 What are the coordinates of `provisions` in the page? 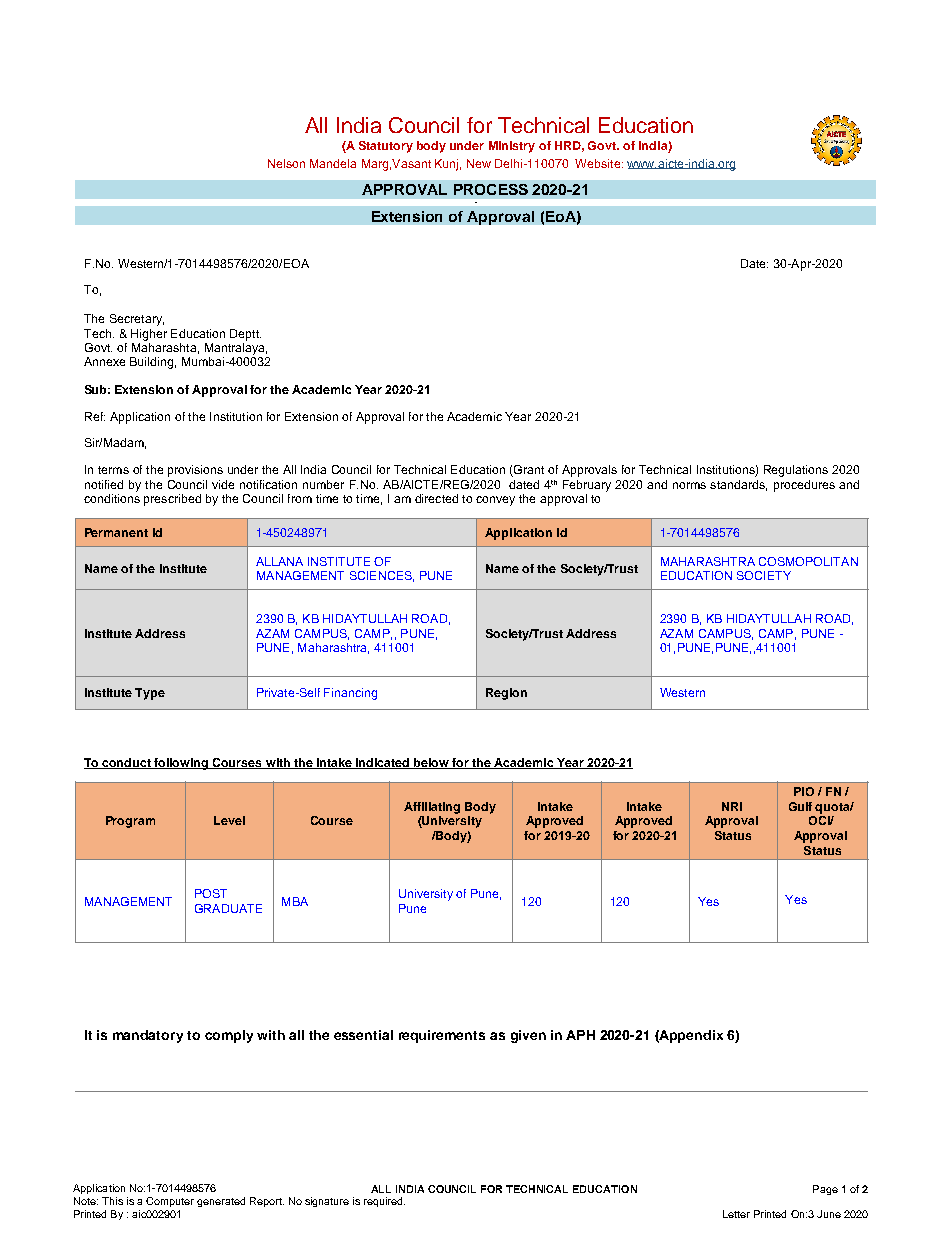 It's located at (195, 471).
